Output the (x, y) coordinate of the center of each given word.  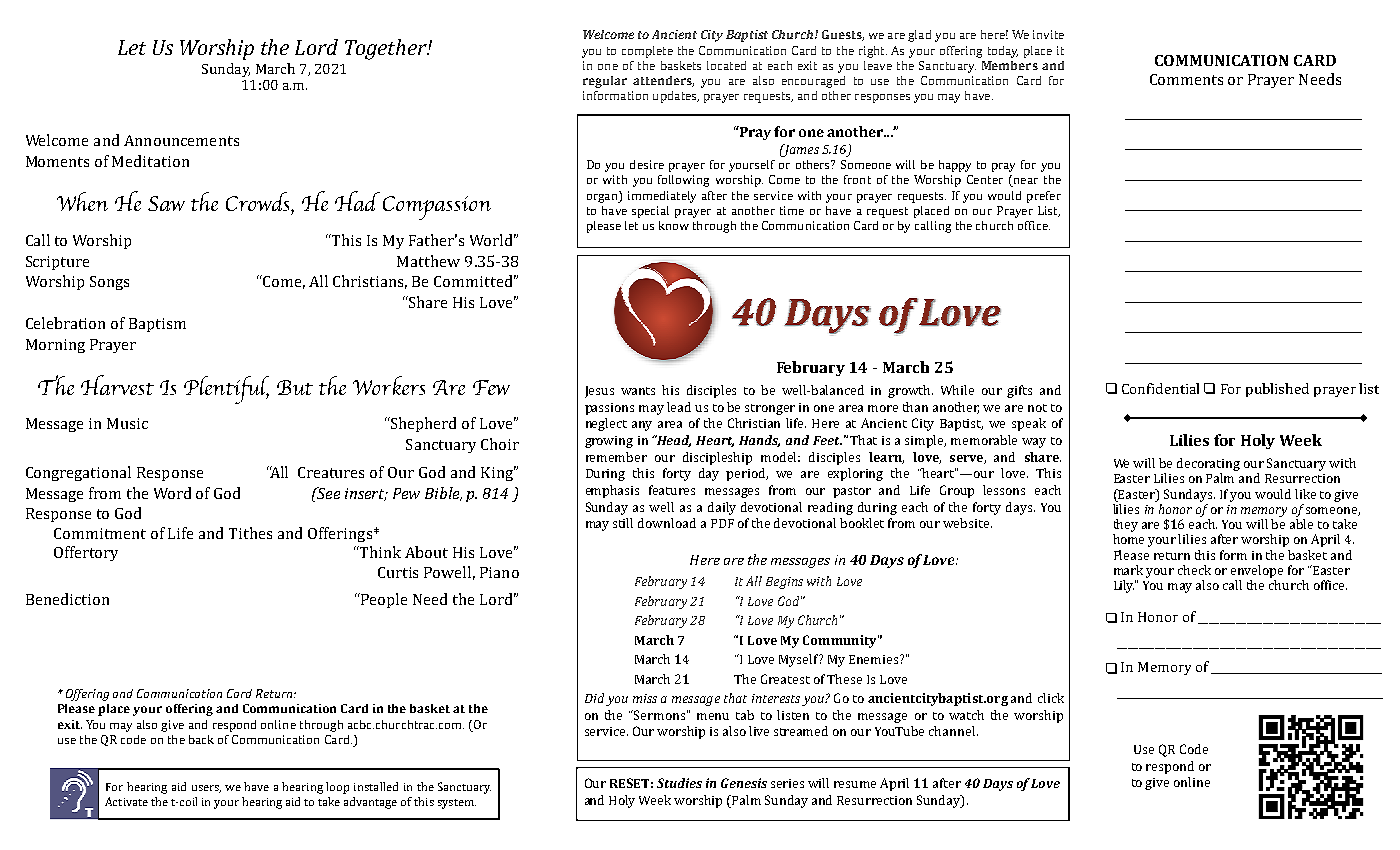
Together (387, 49)
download (667, 523)
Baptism (157, 325)
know (674, 225)
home (1128, 539)
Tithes (250, 533)
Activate (126, 801)
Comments (1186, 79)
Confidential (1160, 388)
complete (647, 52)
